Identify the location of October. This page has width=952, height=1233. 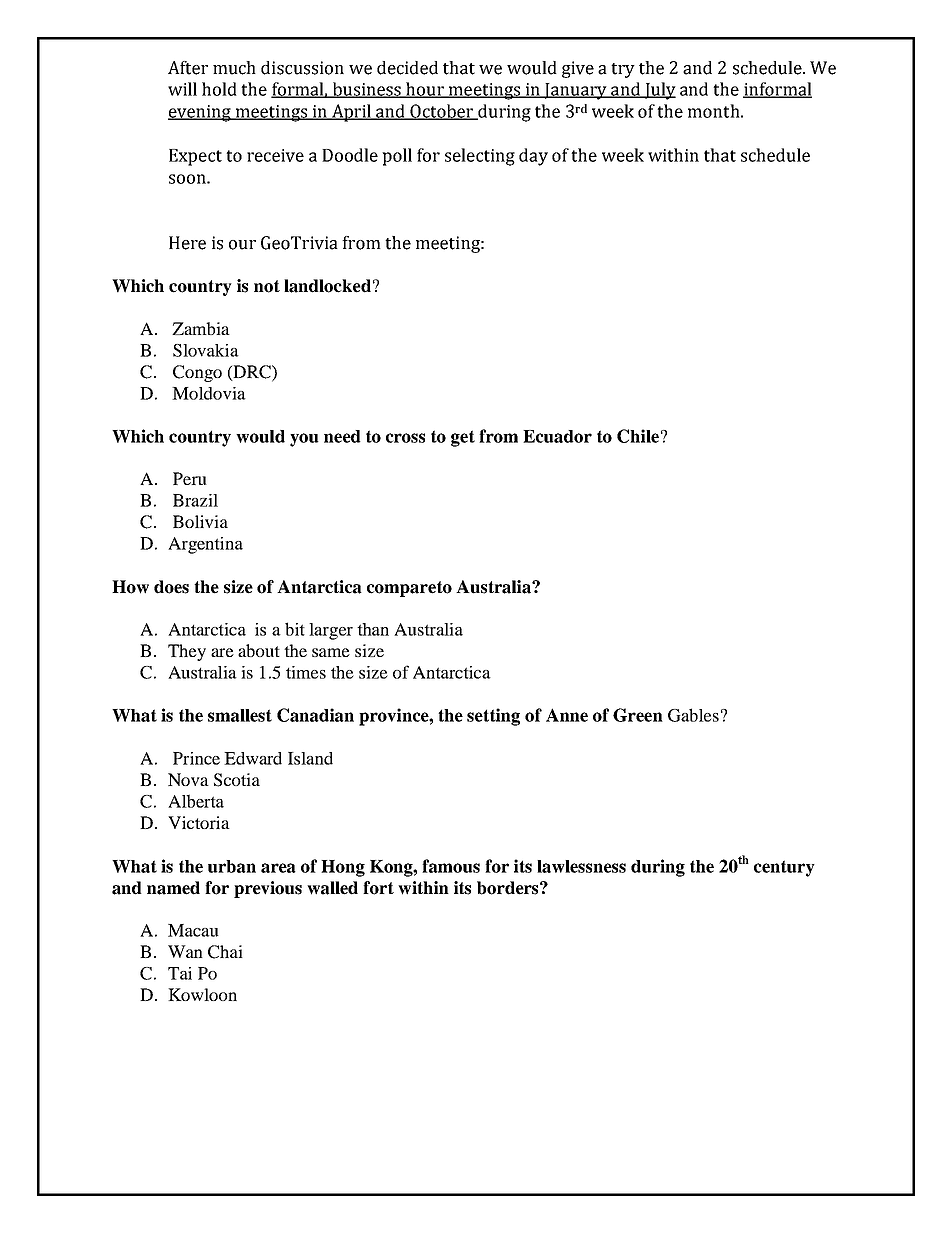
(442, 112).
